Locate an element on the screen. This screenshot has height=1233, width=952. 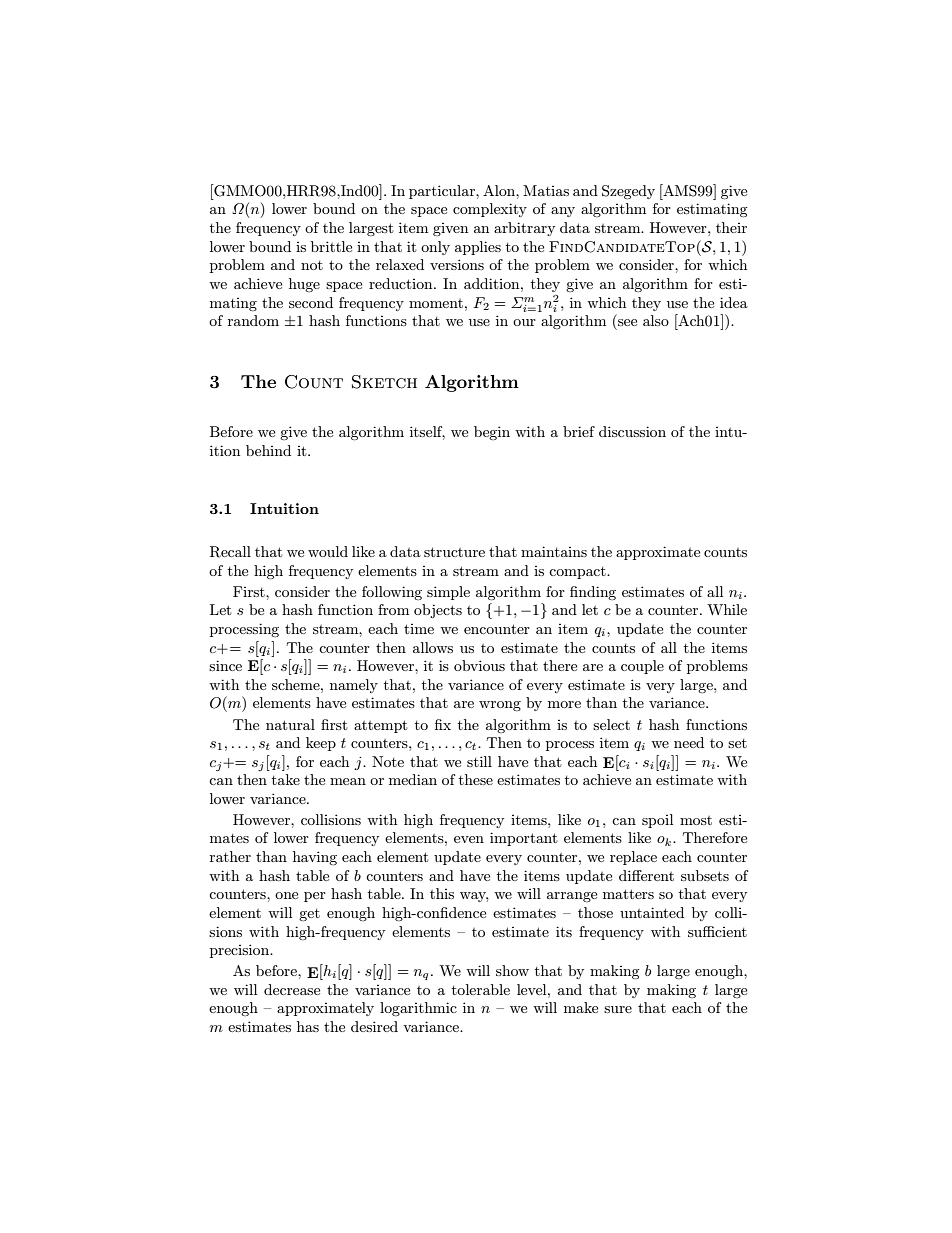
natural is located at coordinates (290, 724).
